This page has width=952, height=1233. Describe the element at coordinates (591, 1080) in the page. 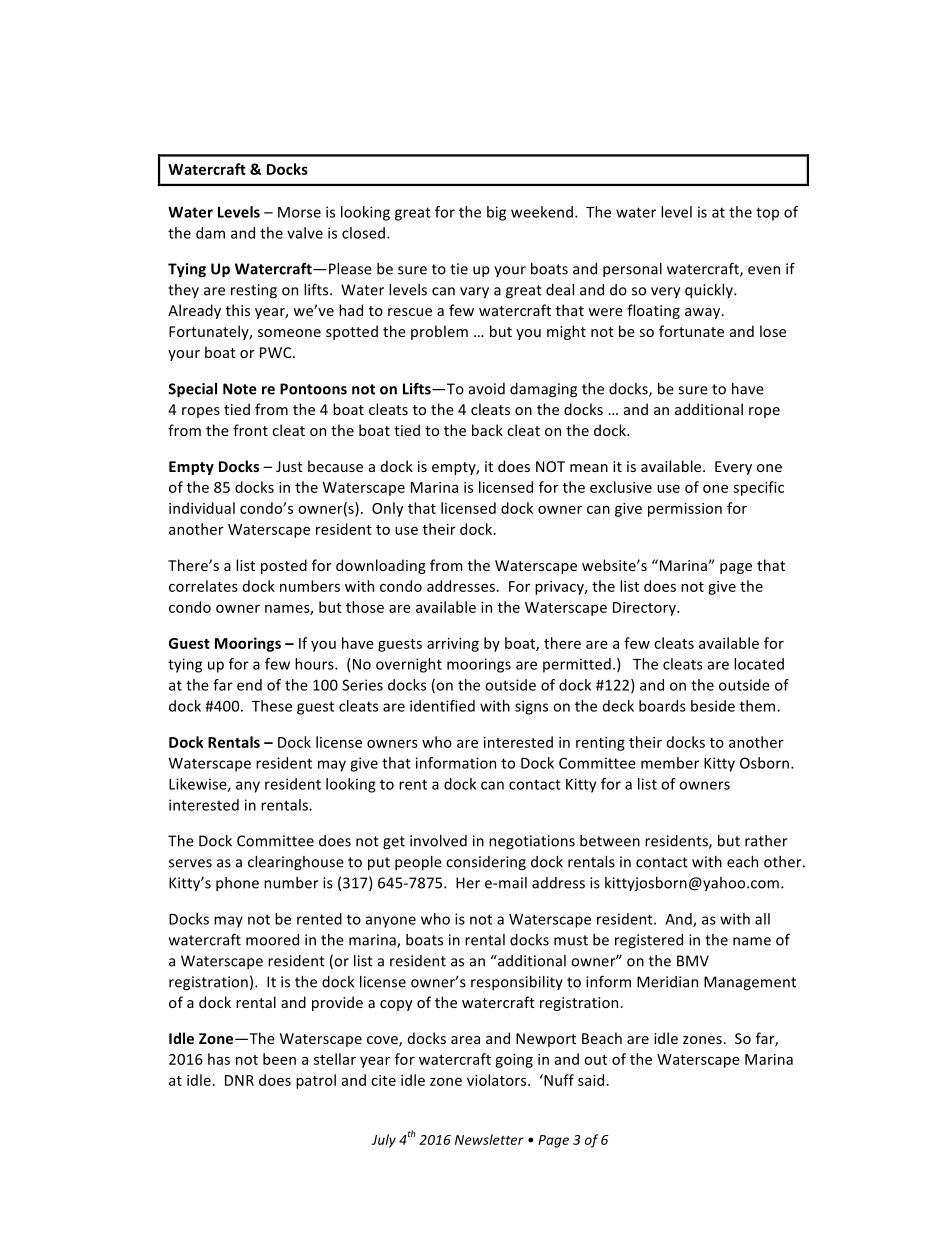

I see `said` at that location.
